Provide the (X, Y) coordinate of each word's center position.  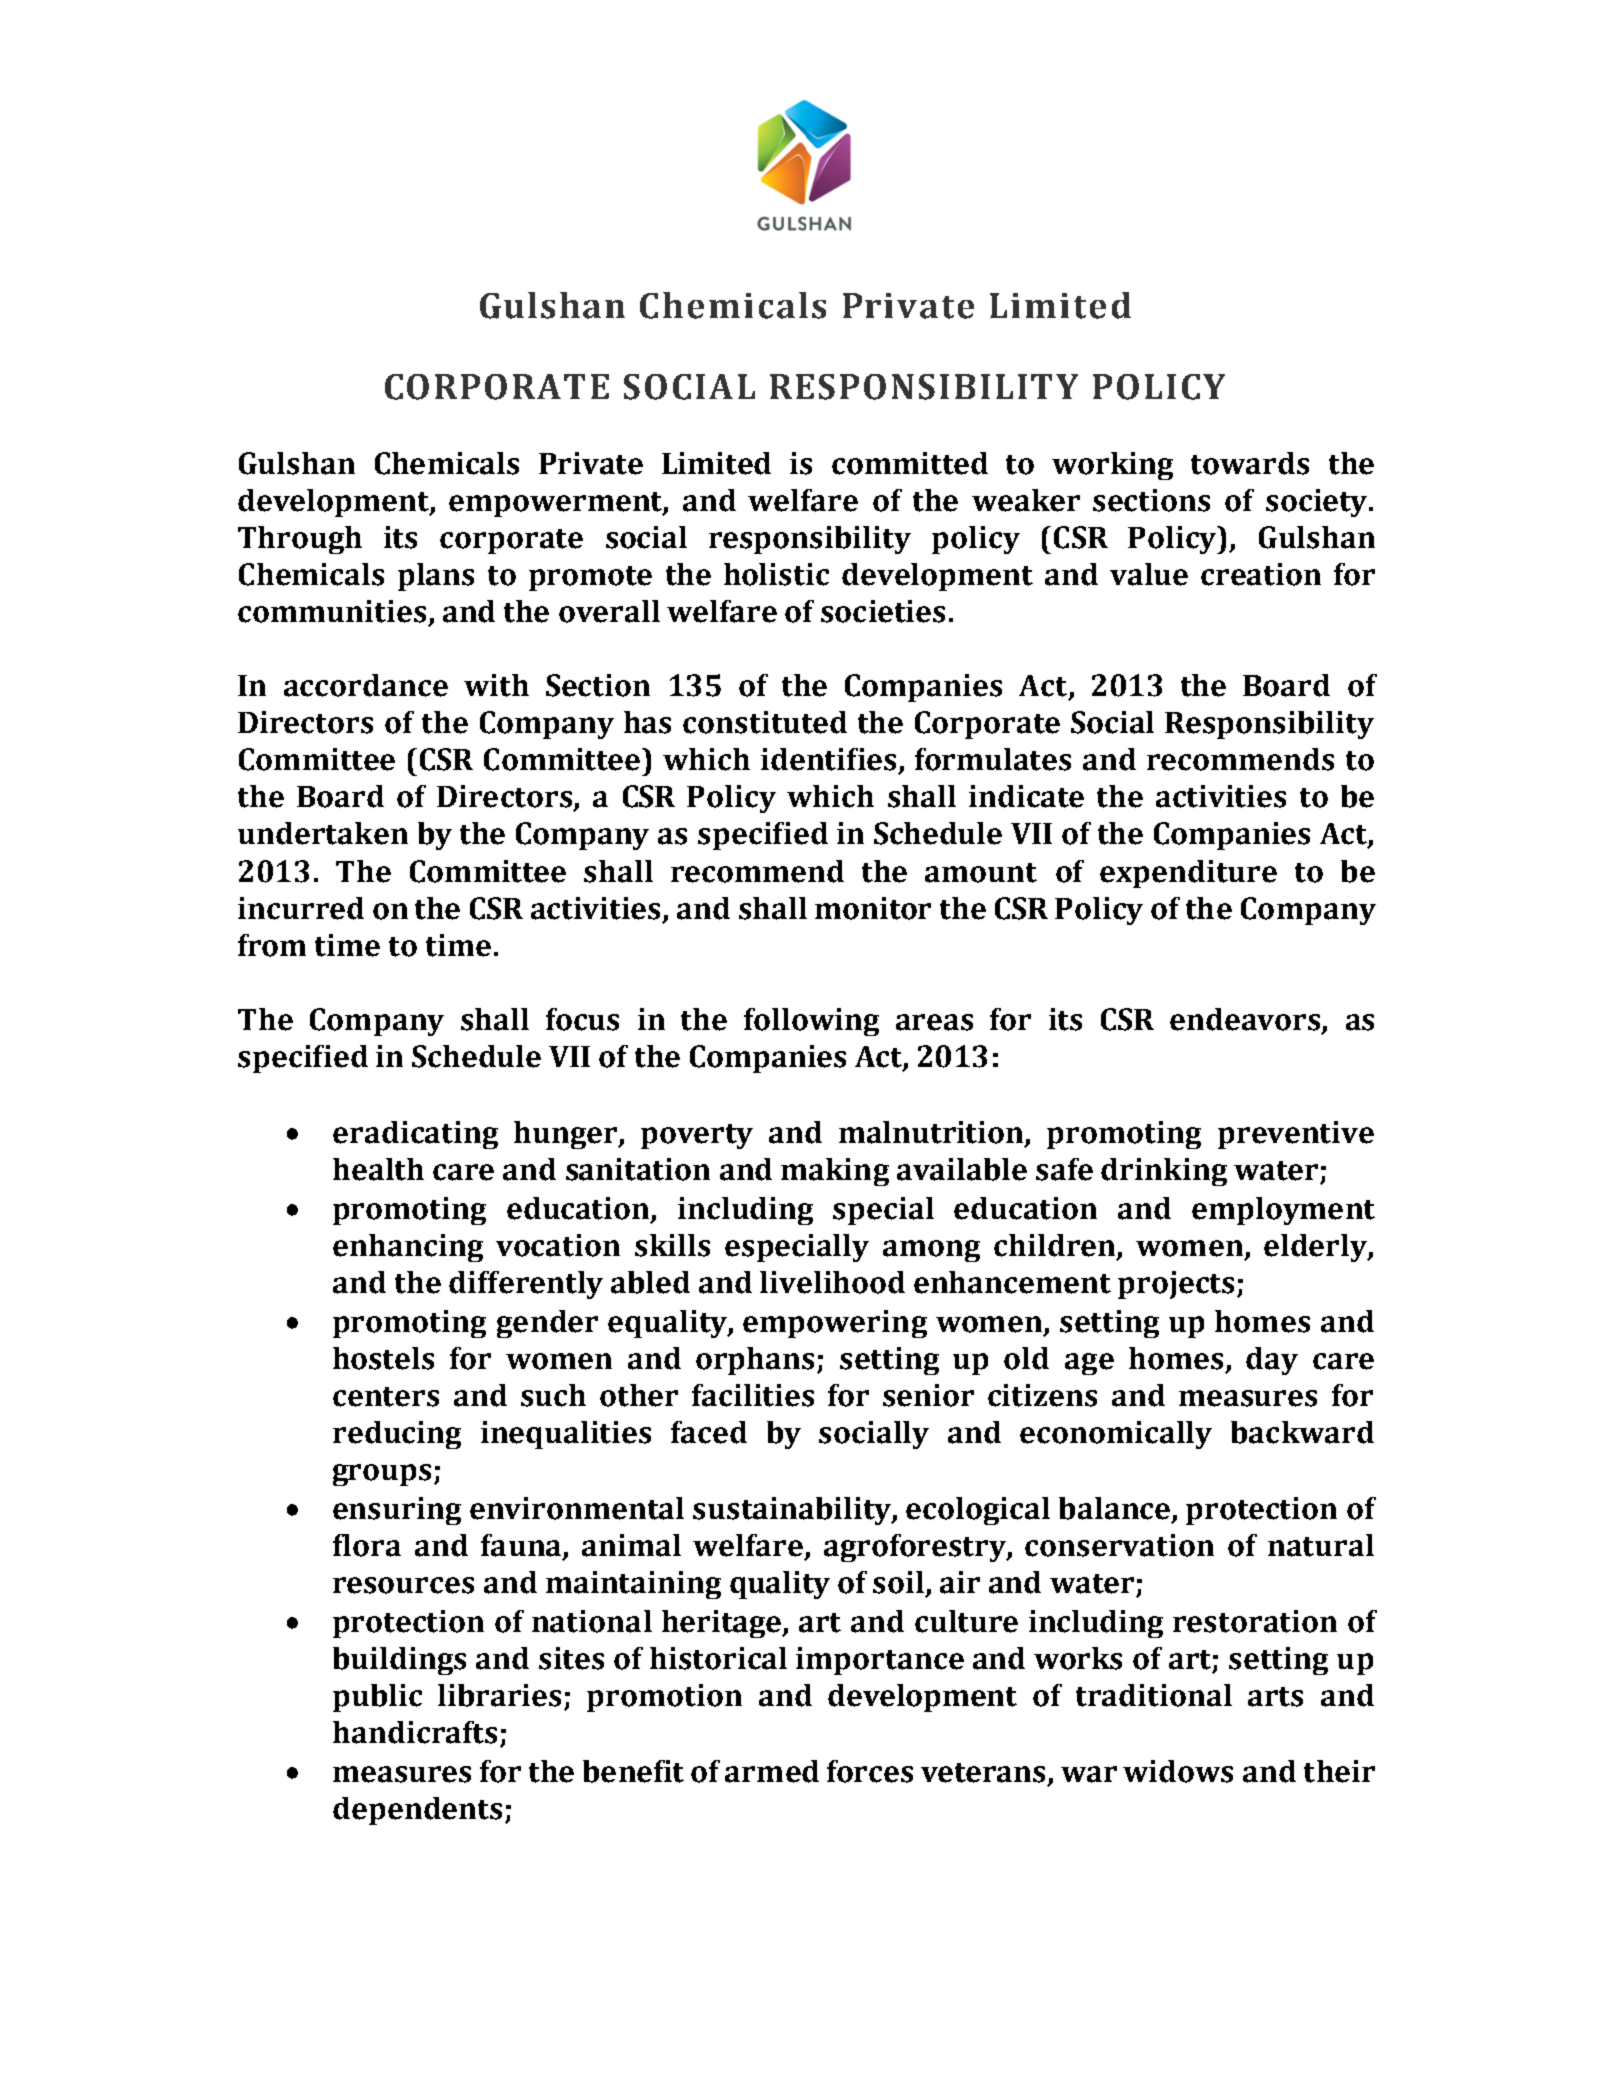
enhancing (408, 1248)
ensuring (397, 1511)
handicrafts (415, 1732)
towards (1250, 463)
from (272, 945)
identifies (828, 759)
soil (898, 1582)
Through (300, 540)
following (811, 1022)
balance (1116, 1509)
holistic (776, 574)
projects (1176, 1285)
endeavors (1245, 1019)
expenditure (1188, 874)
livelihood (832, 1282)
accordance (366, 685)
